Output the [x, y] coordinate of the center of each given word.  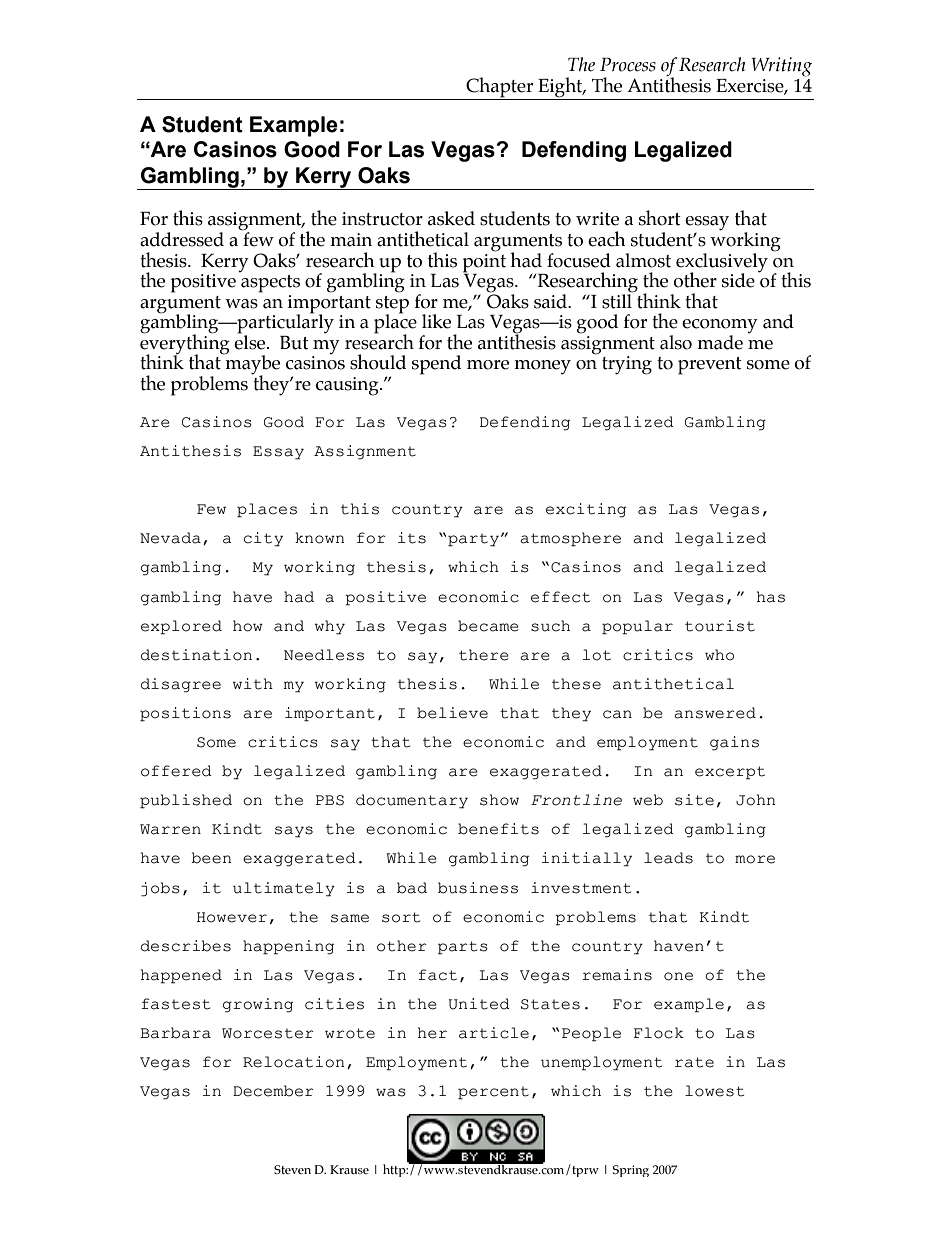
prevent [710, 366]
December [273, 1091]
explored [181, 627]
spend [436, 365]
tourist [720, 626]
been [211, 858]
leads [668, 858]
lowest [714, 1091]
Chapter [499, 88]
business [478, 888]
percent [493, 1093]
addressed [182, 239]
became [488, 626]
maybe [251, 365]
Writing [781, 67]
